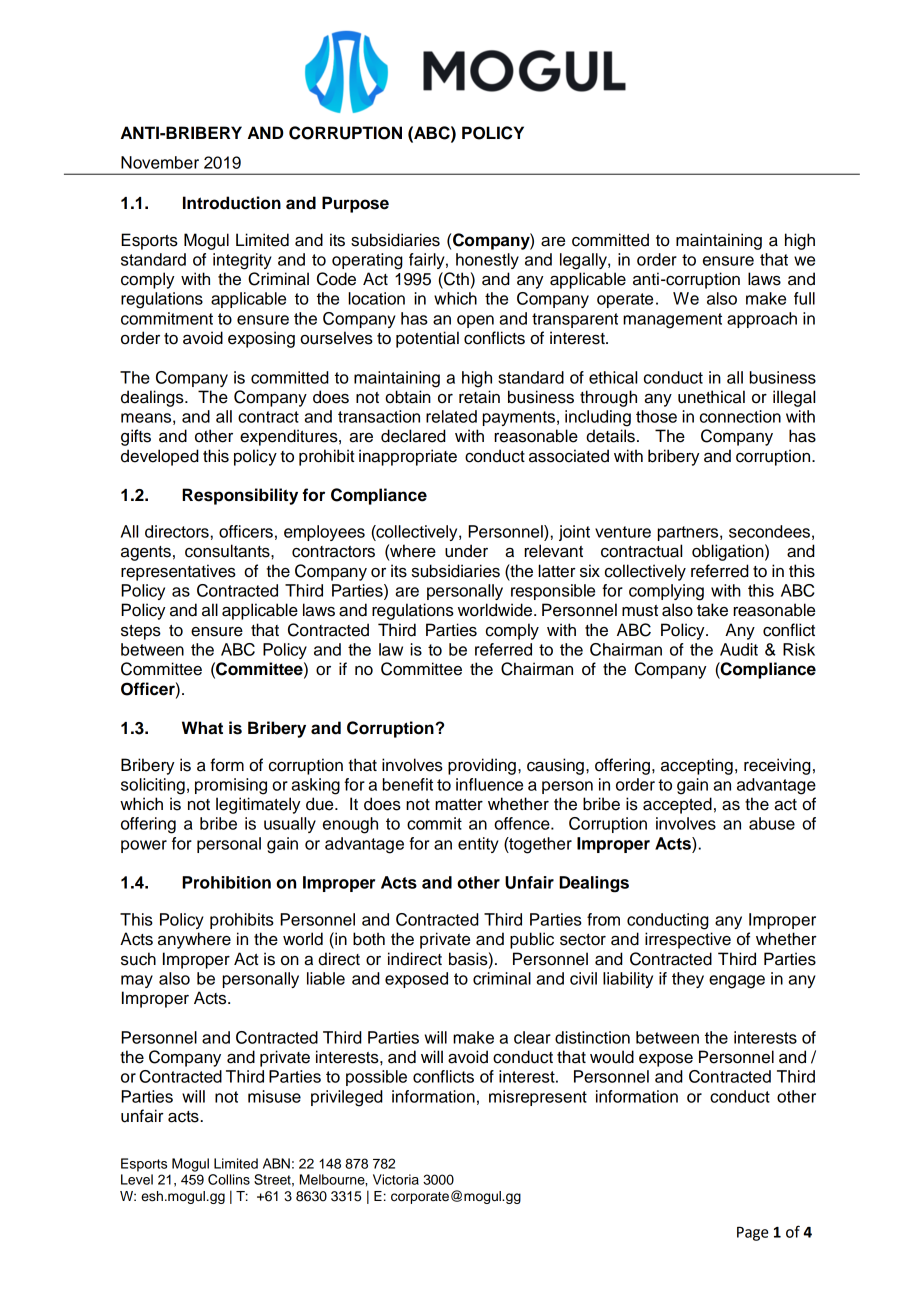 This document has height=1307, width=924. I want to click on honestly, so click(487, 261).
